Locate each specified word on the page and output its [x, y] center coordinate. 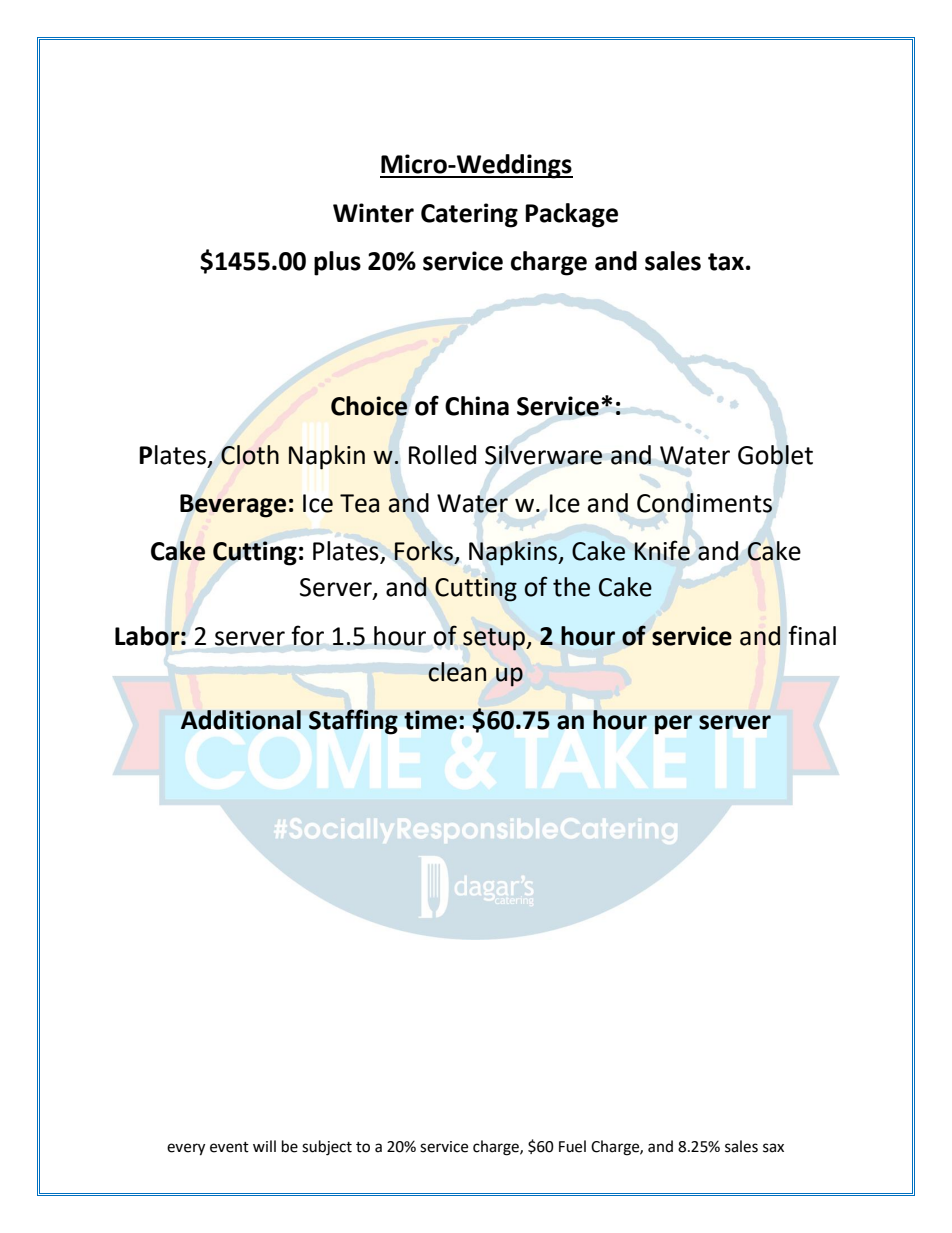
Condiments [705, 503]
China [477, 406]
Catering [469, 215]
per [673, 724]
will [264, 1146]
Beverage [233, 506]
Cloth [250, 455]
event [229, 1147]
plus [337, 263]
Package [571, 215]
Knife [662, 551]
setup [495, 639]
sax [773, 1148]
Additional [241, 720]
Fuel [572, 1146]
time [430, 720]
